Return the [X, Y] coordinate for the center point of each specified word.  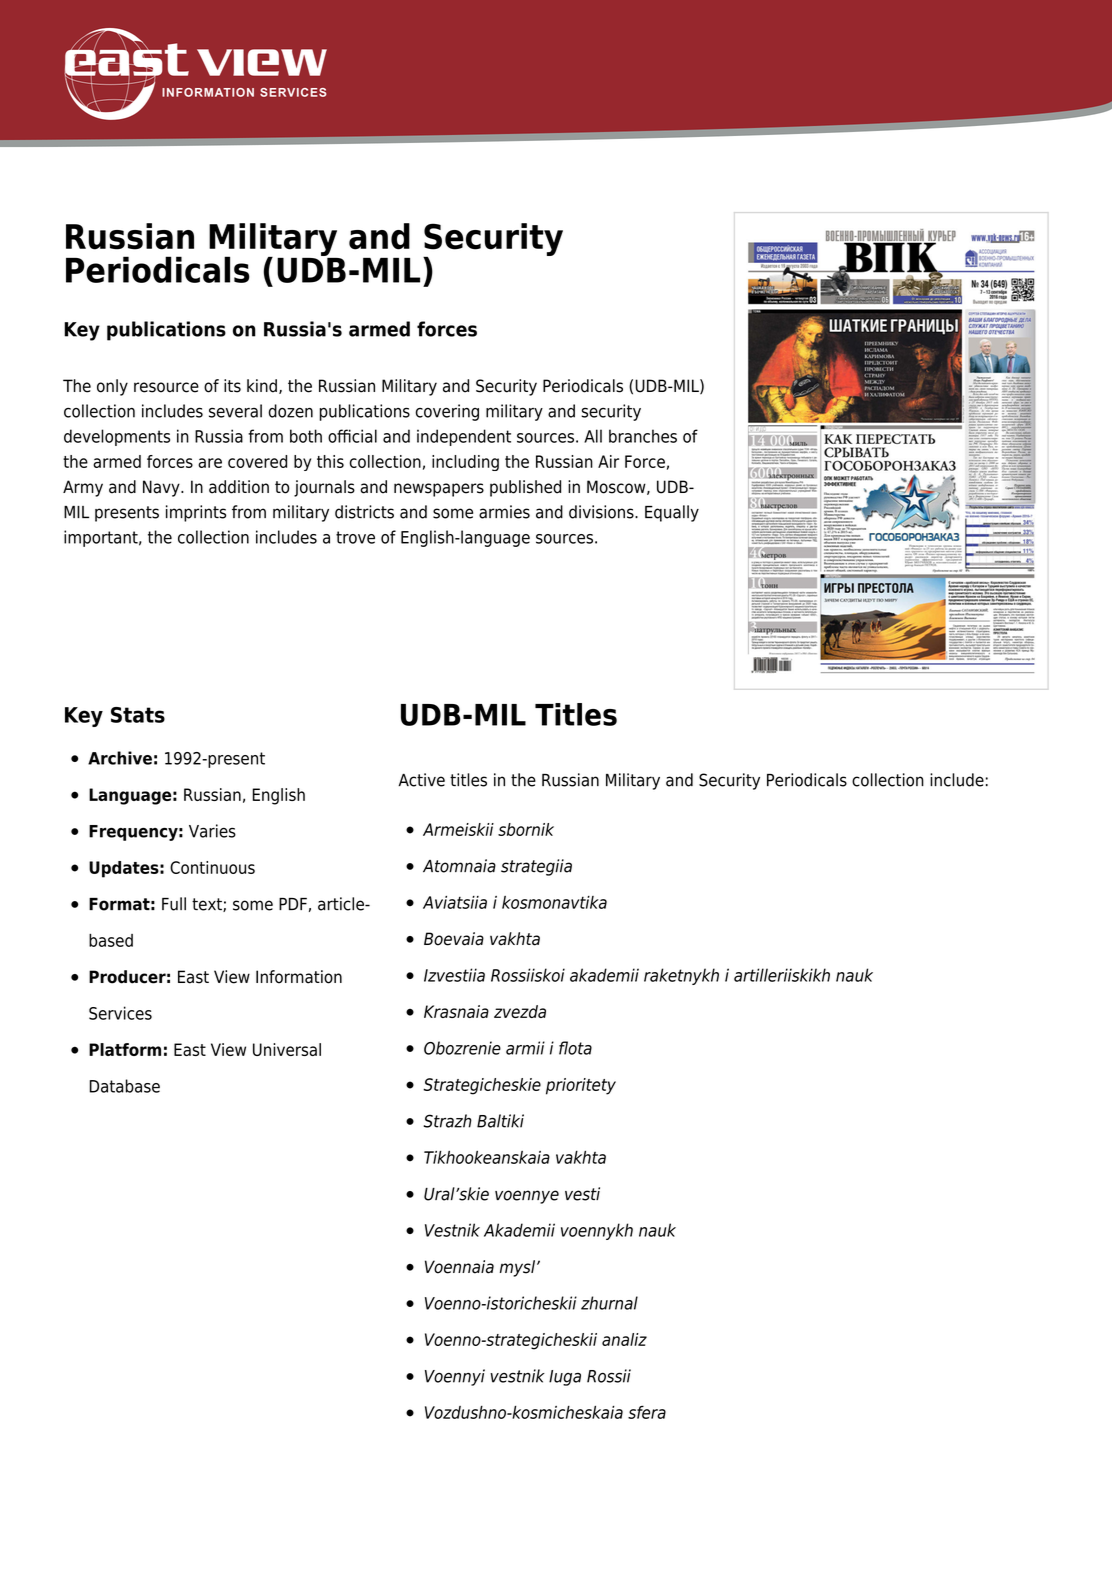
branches [643, 436]
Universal [287, 1049]
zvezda [520, 1011]
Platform [125, 1049]
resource [166, 387]
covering [447, 412]
